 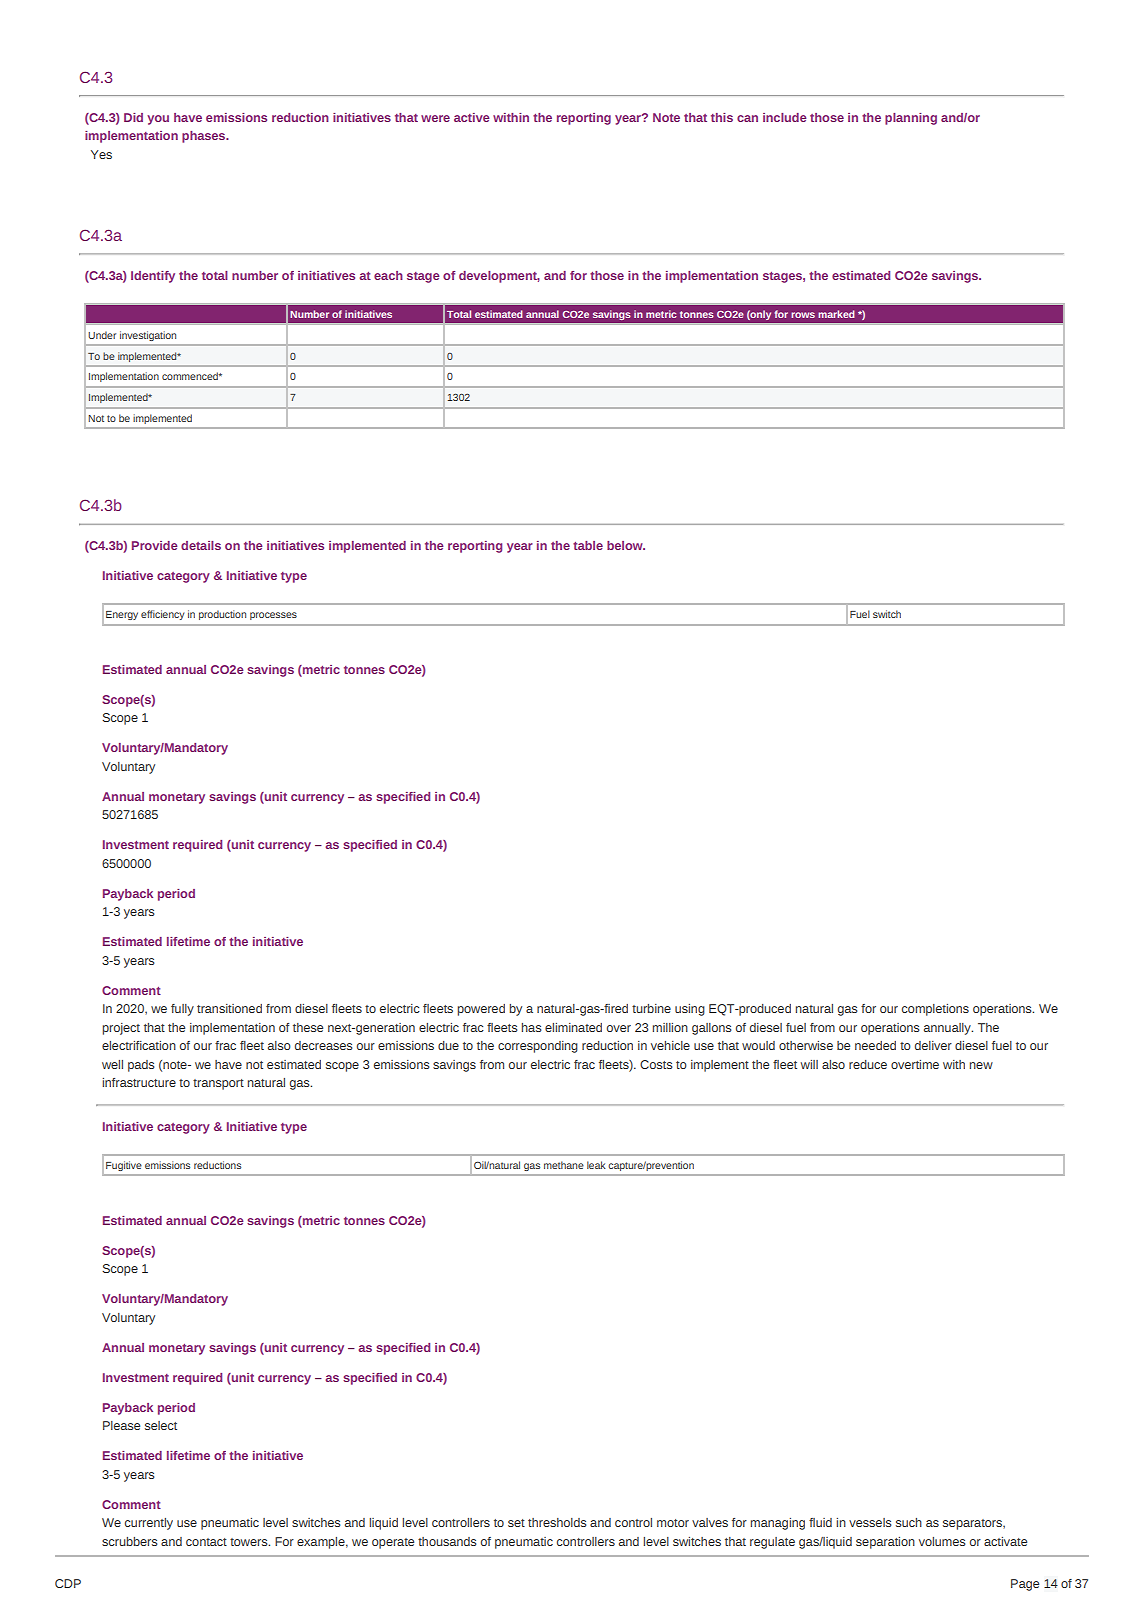 What do you see at coordinates (205, 137) in the screenshot?
I see `phases` at bounding box center [205, 137].
